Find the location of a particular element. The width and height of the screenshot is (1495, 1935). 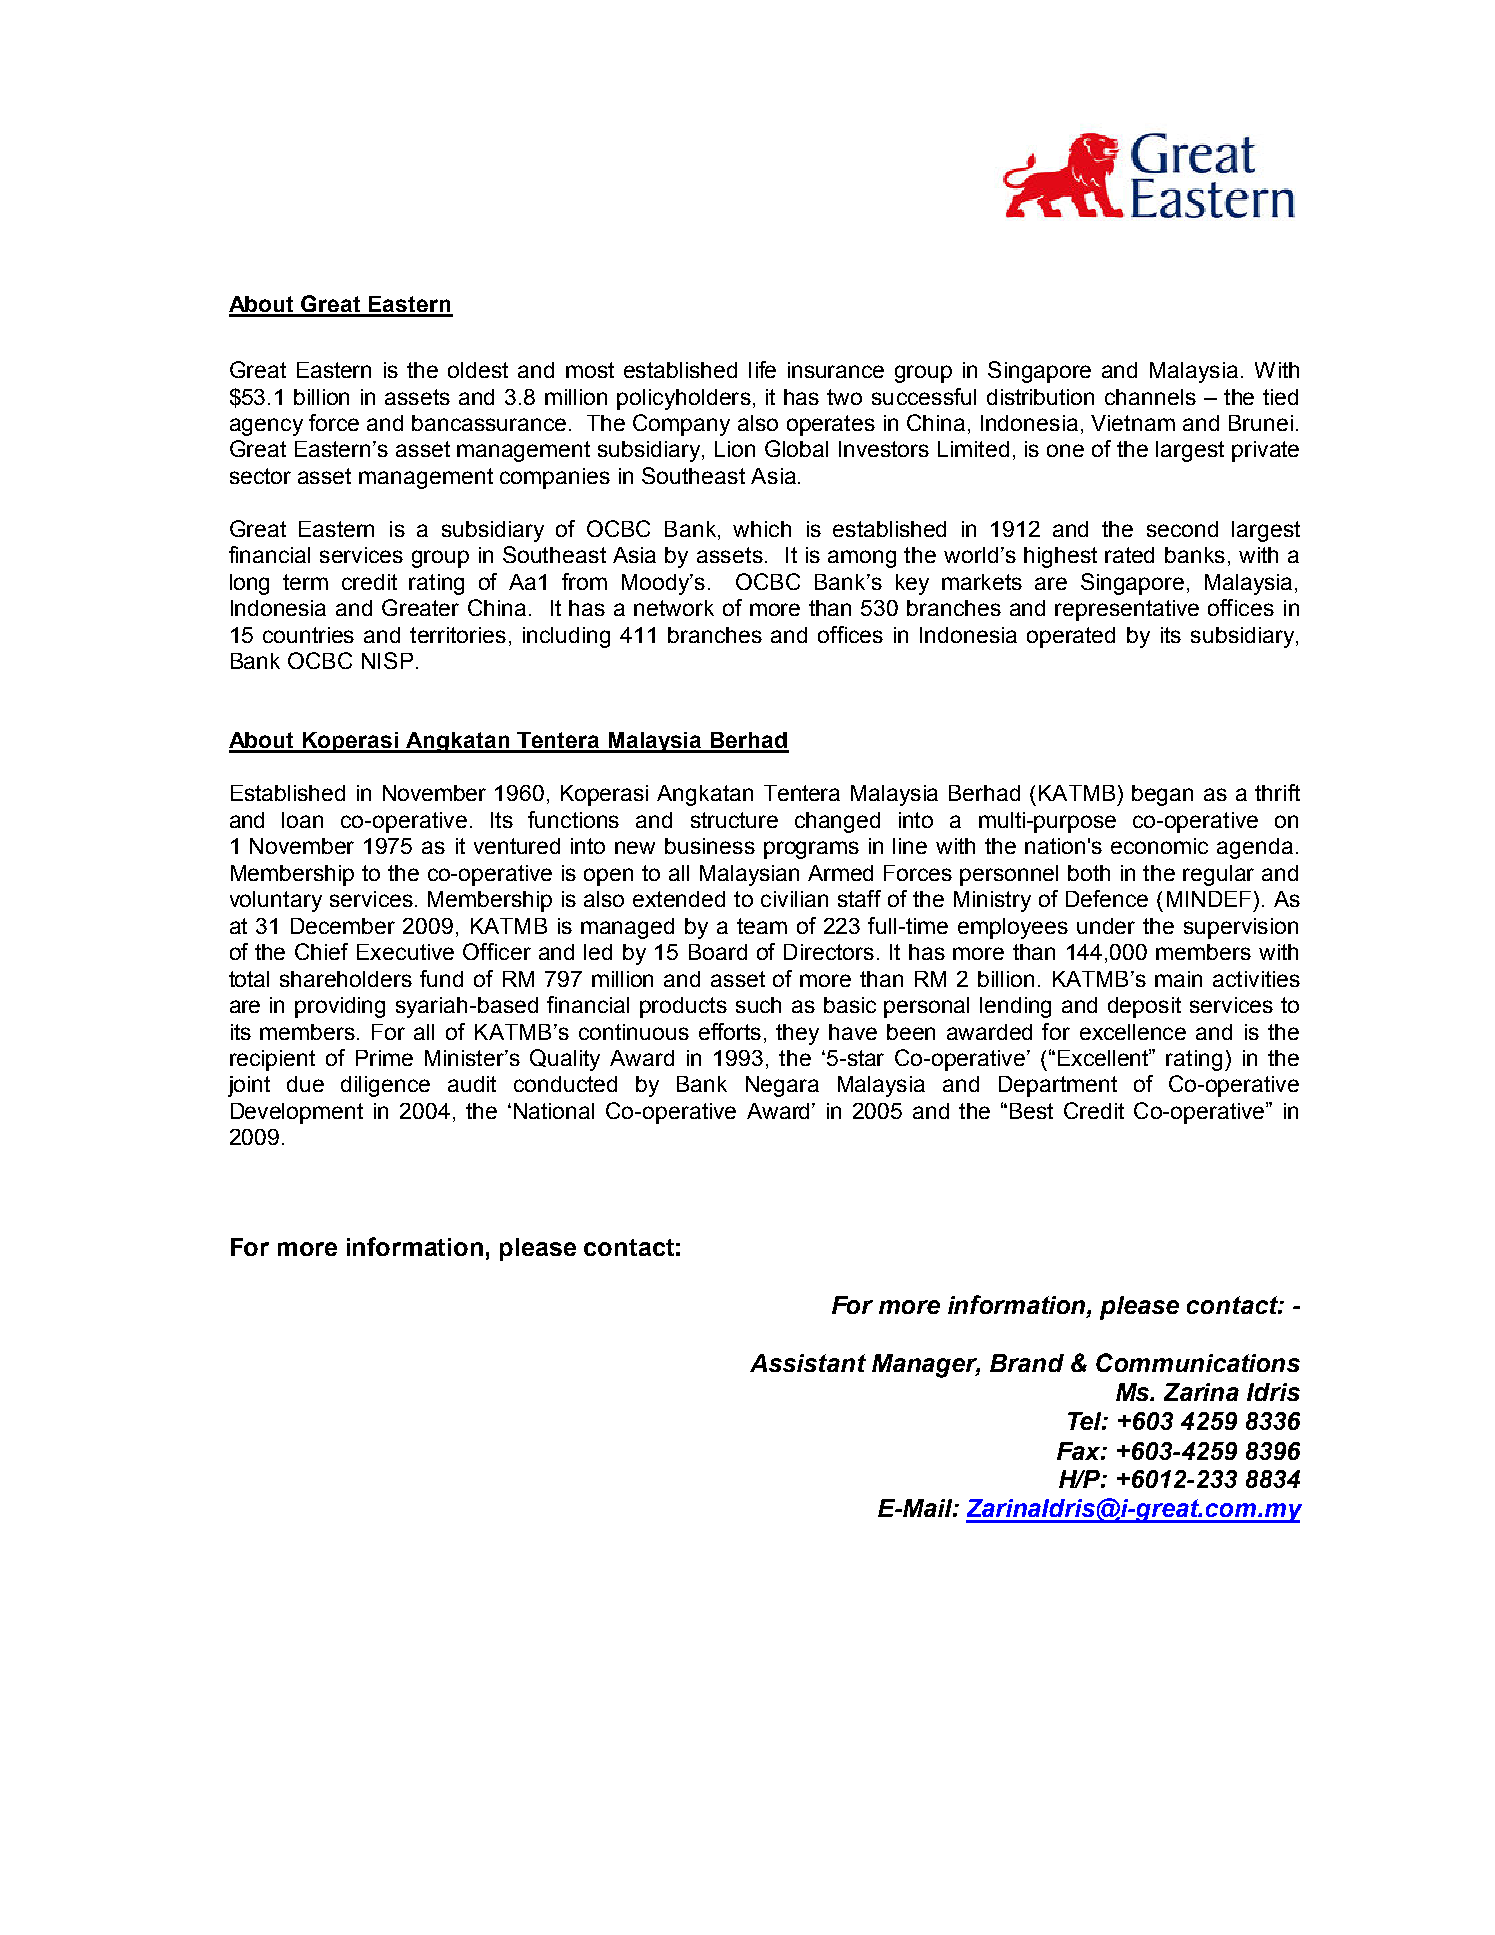

representative is located at coordinates (1127, 610).
